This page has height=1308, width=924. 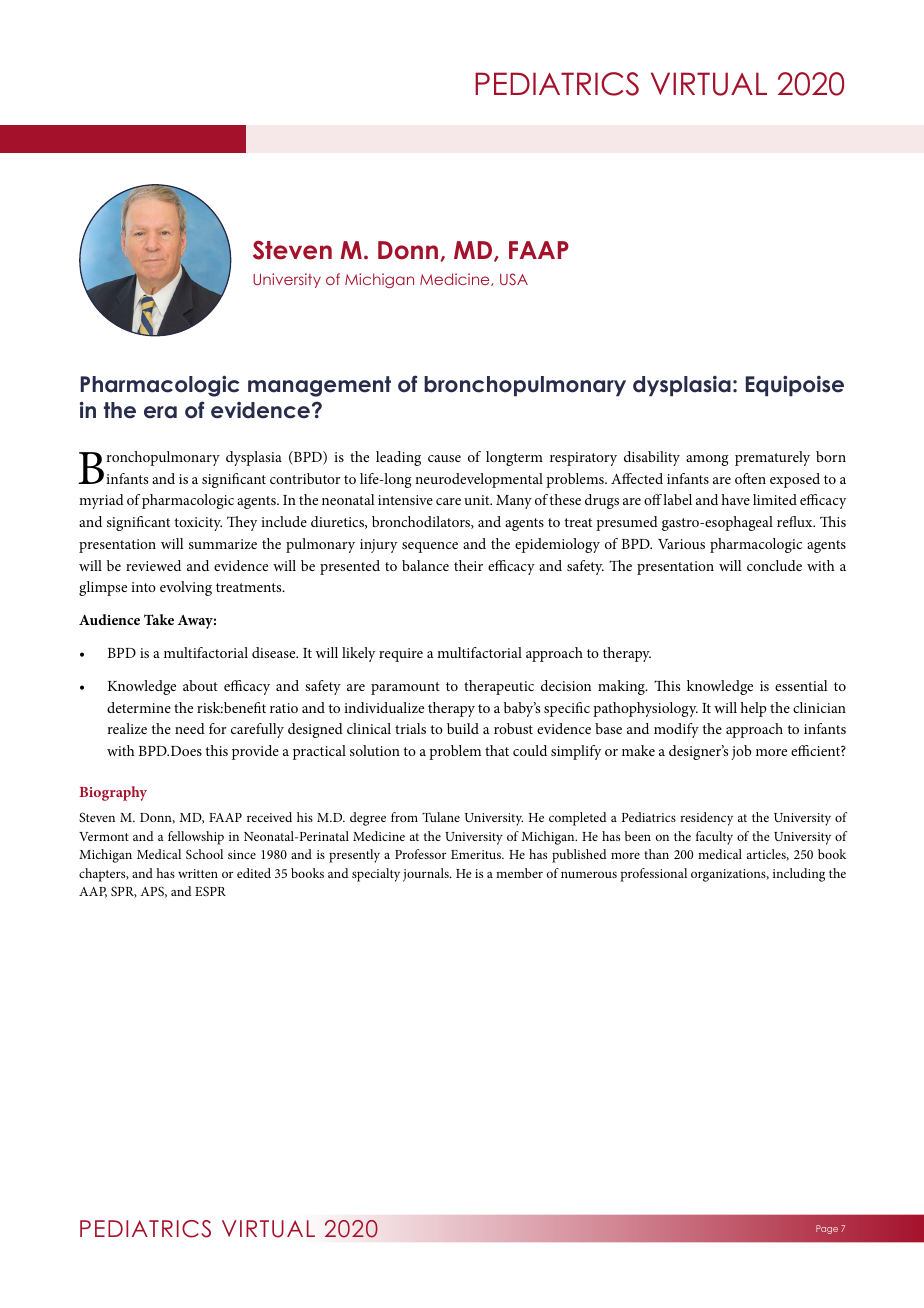 What do you see at coordinates (499, 687) in the page?
I see `therapeutic` at bounding box center [499, 687].
